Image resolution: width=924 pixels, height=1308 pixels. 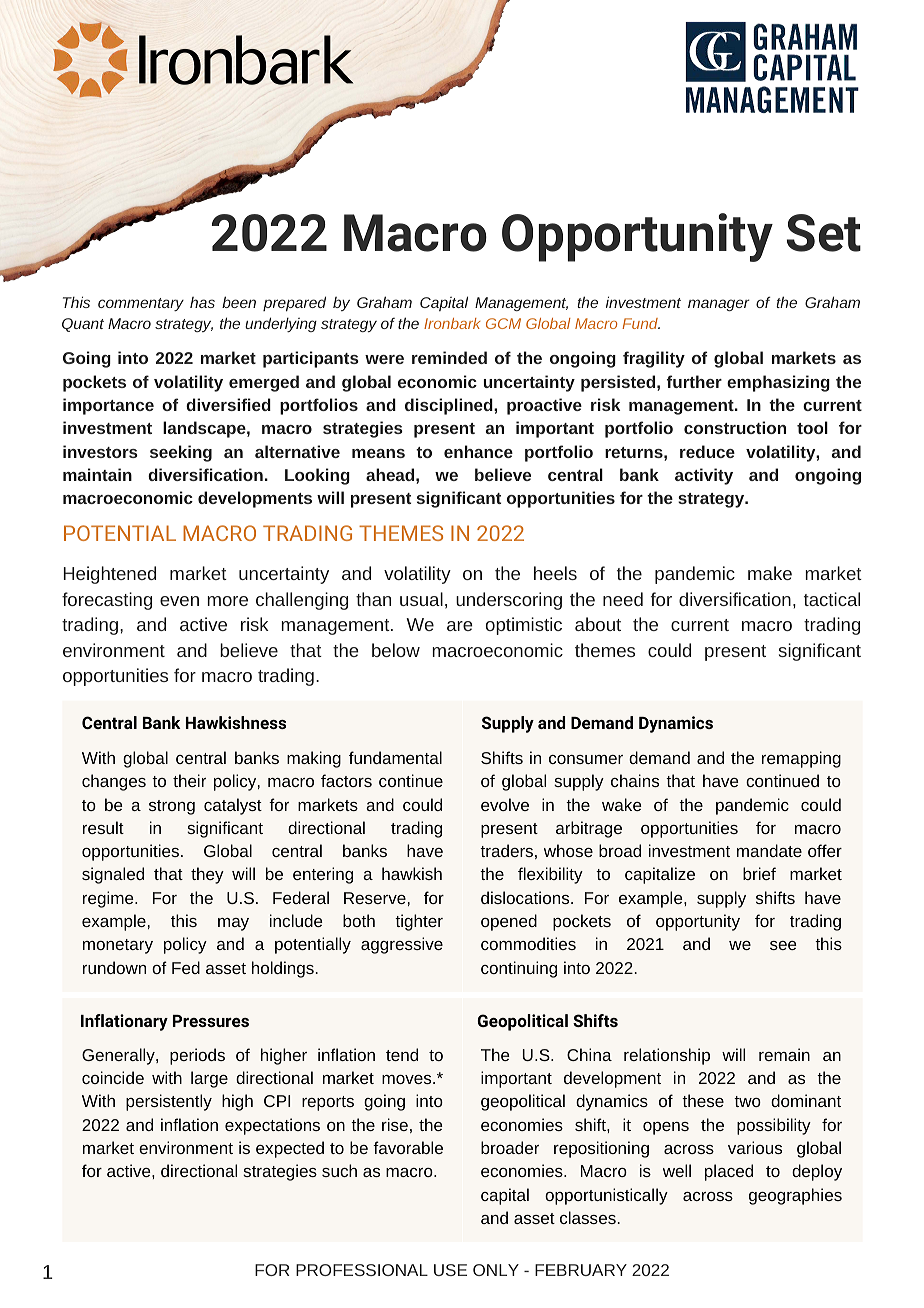 What do you see at coordinates (704, 476) in the page?
I see `activity` at bounding box center [704, 476].
